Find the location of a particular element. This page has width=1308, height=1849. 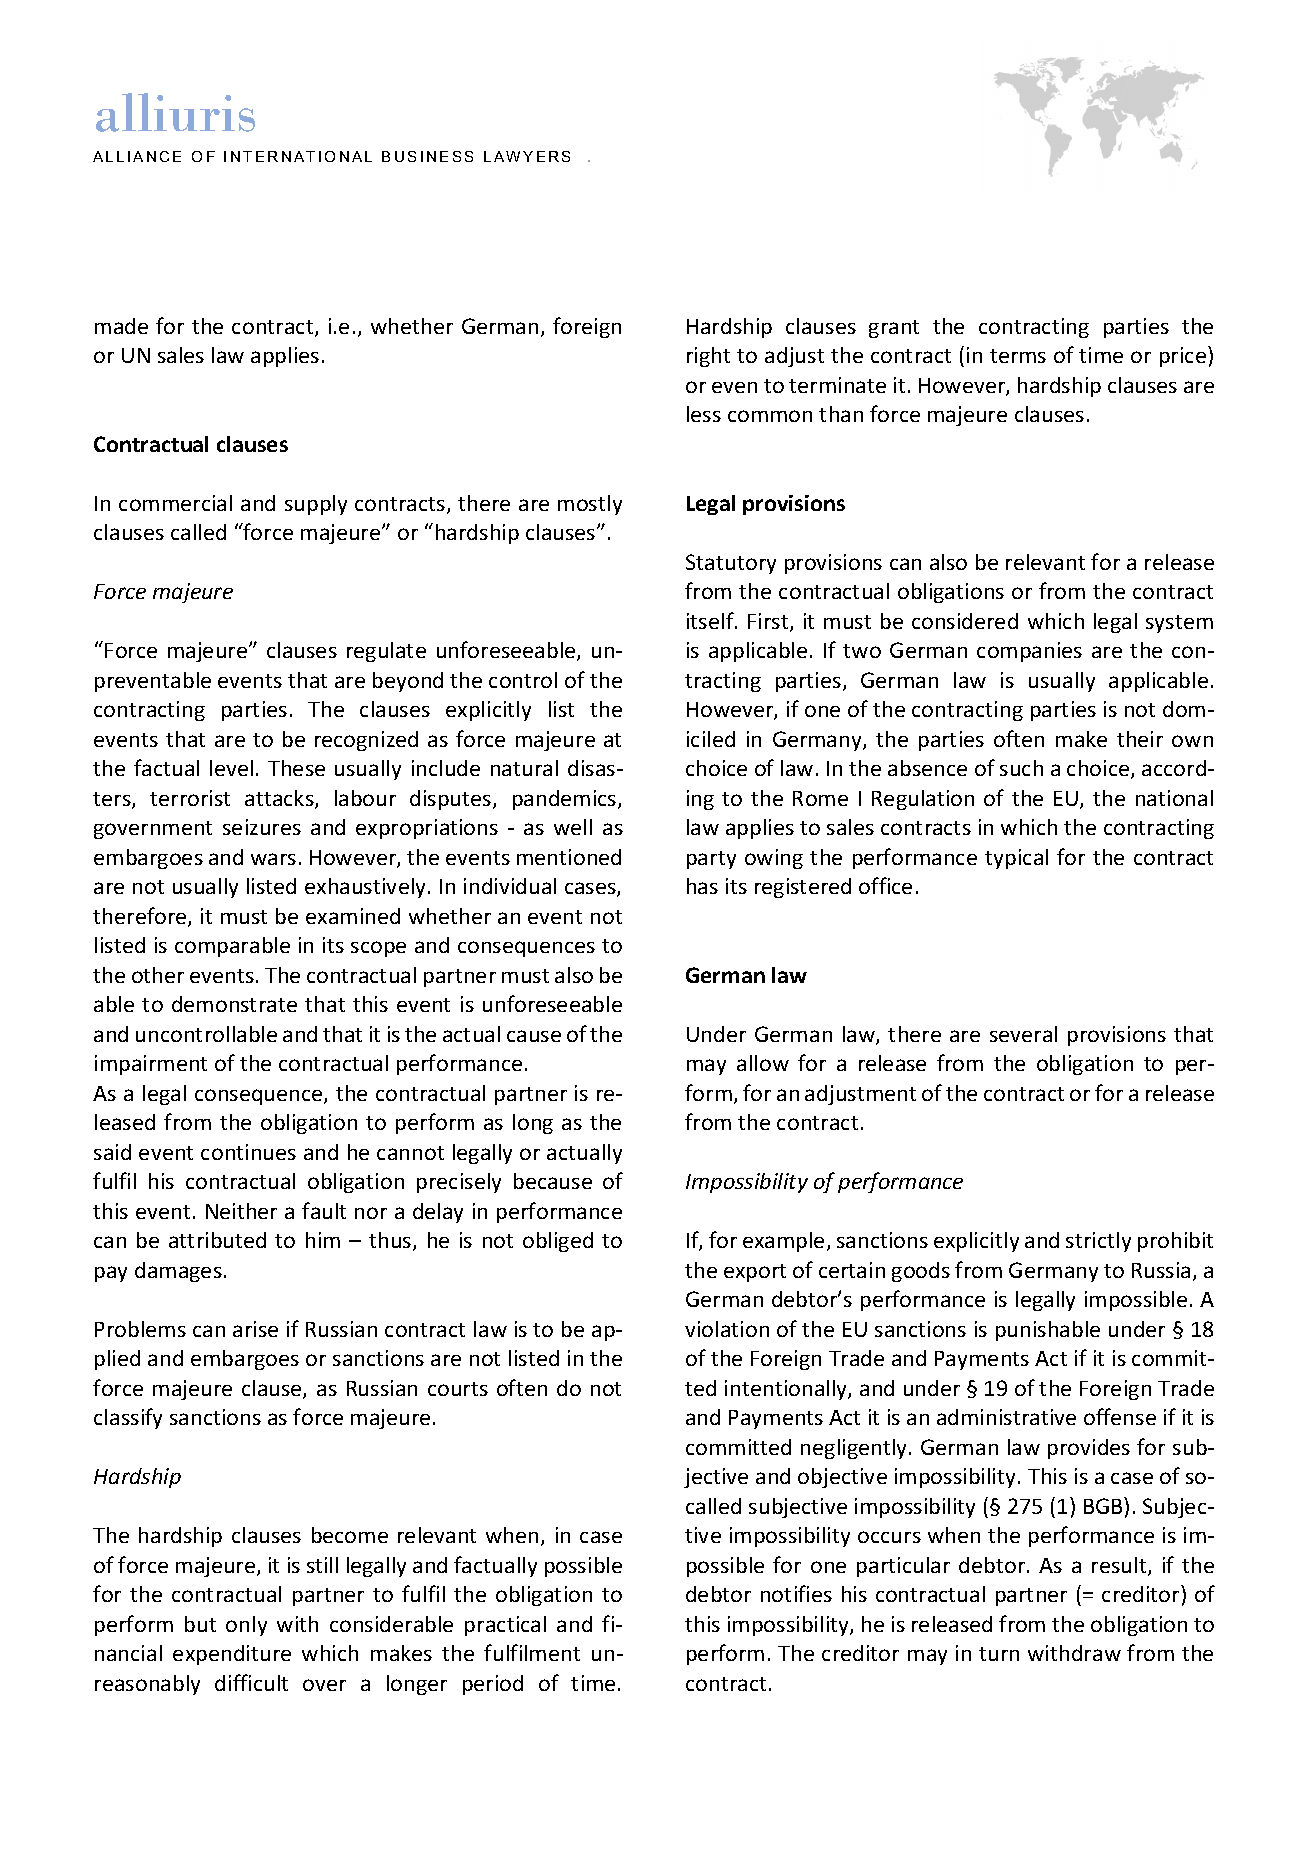

violation is located at coordinates (727, 1329).
